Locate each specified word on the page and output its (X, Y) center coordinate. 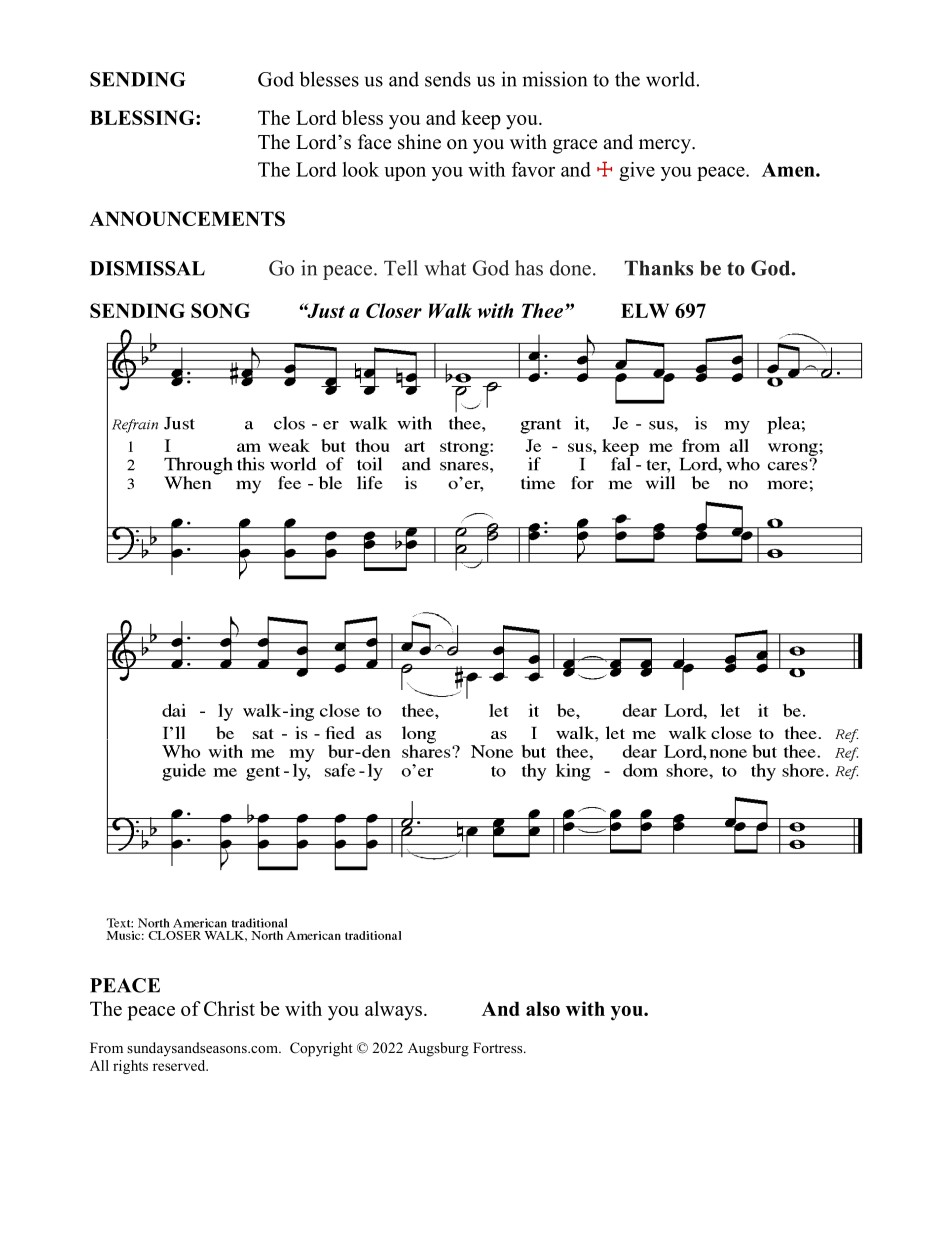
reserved (180, 1065)
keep (481, 120)
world (672, 79)
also (543, 1008)
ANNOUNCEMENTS (187, 218)
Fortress (499, 1047)
